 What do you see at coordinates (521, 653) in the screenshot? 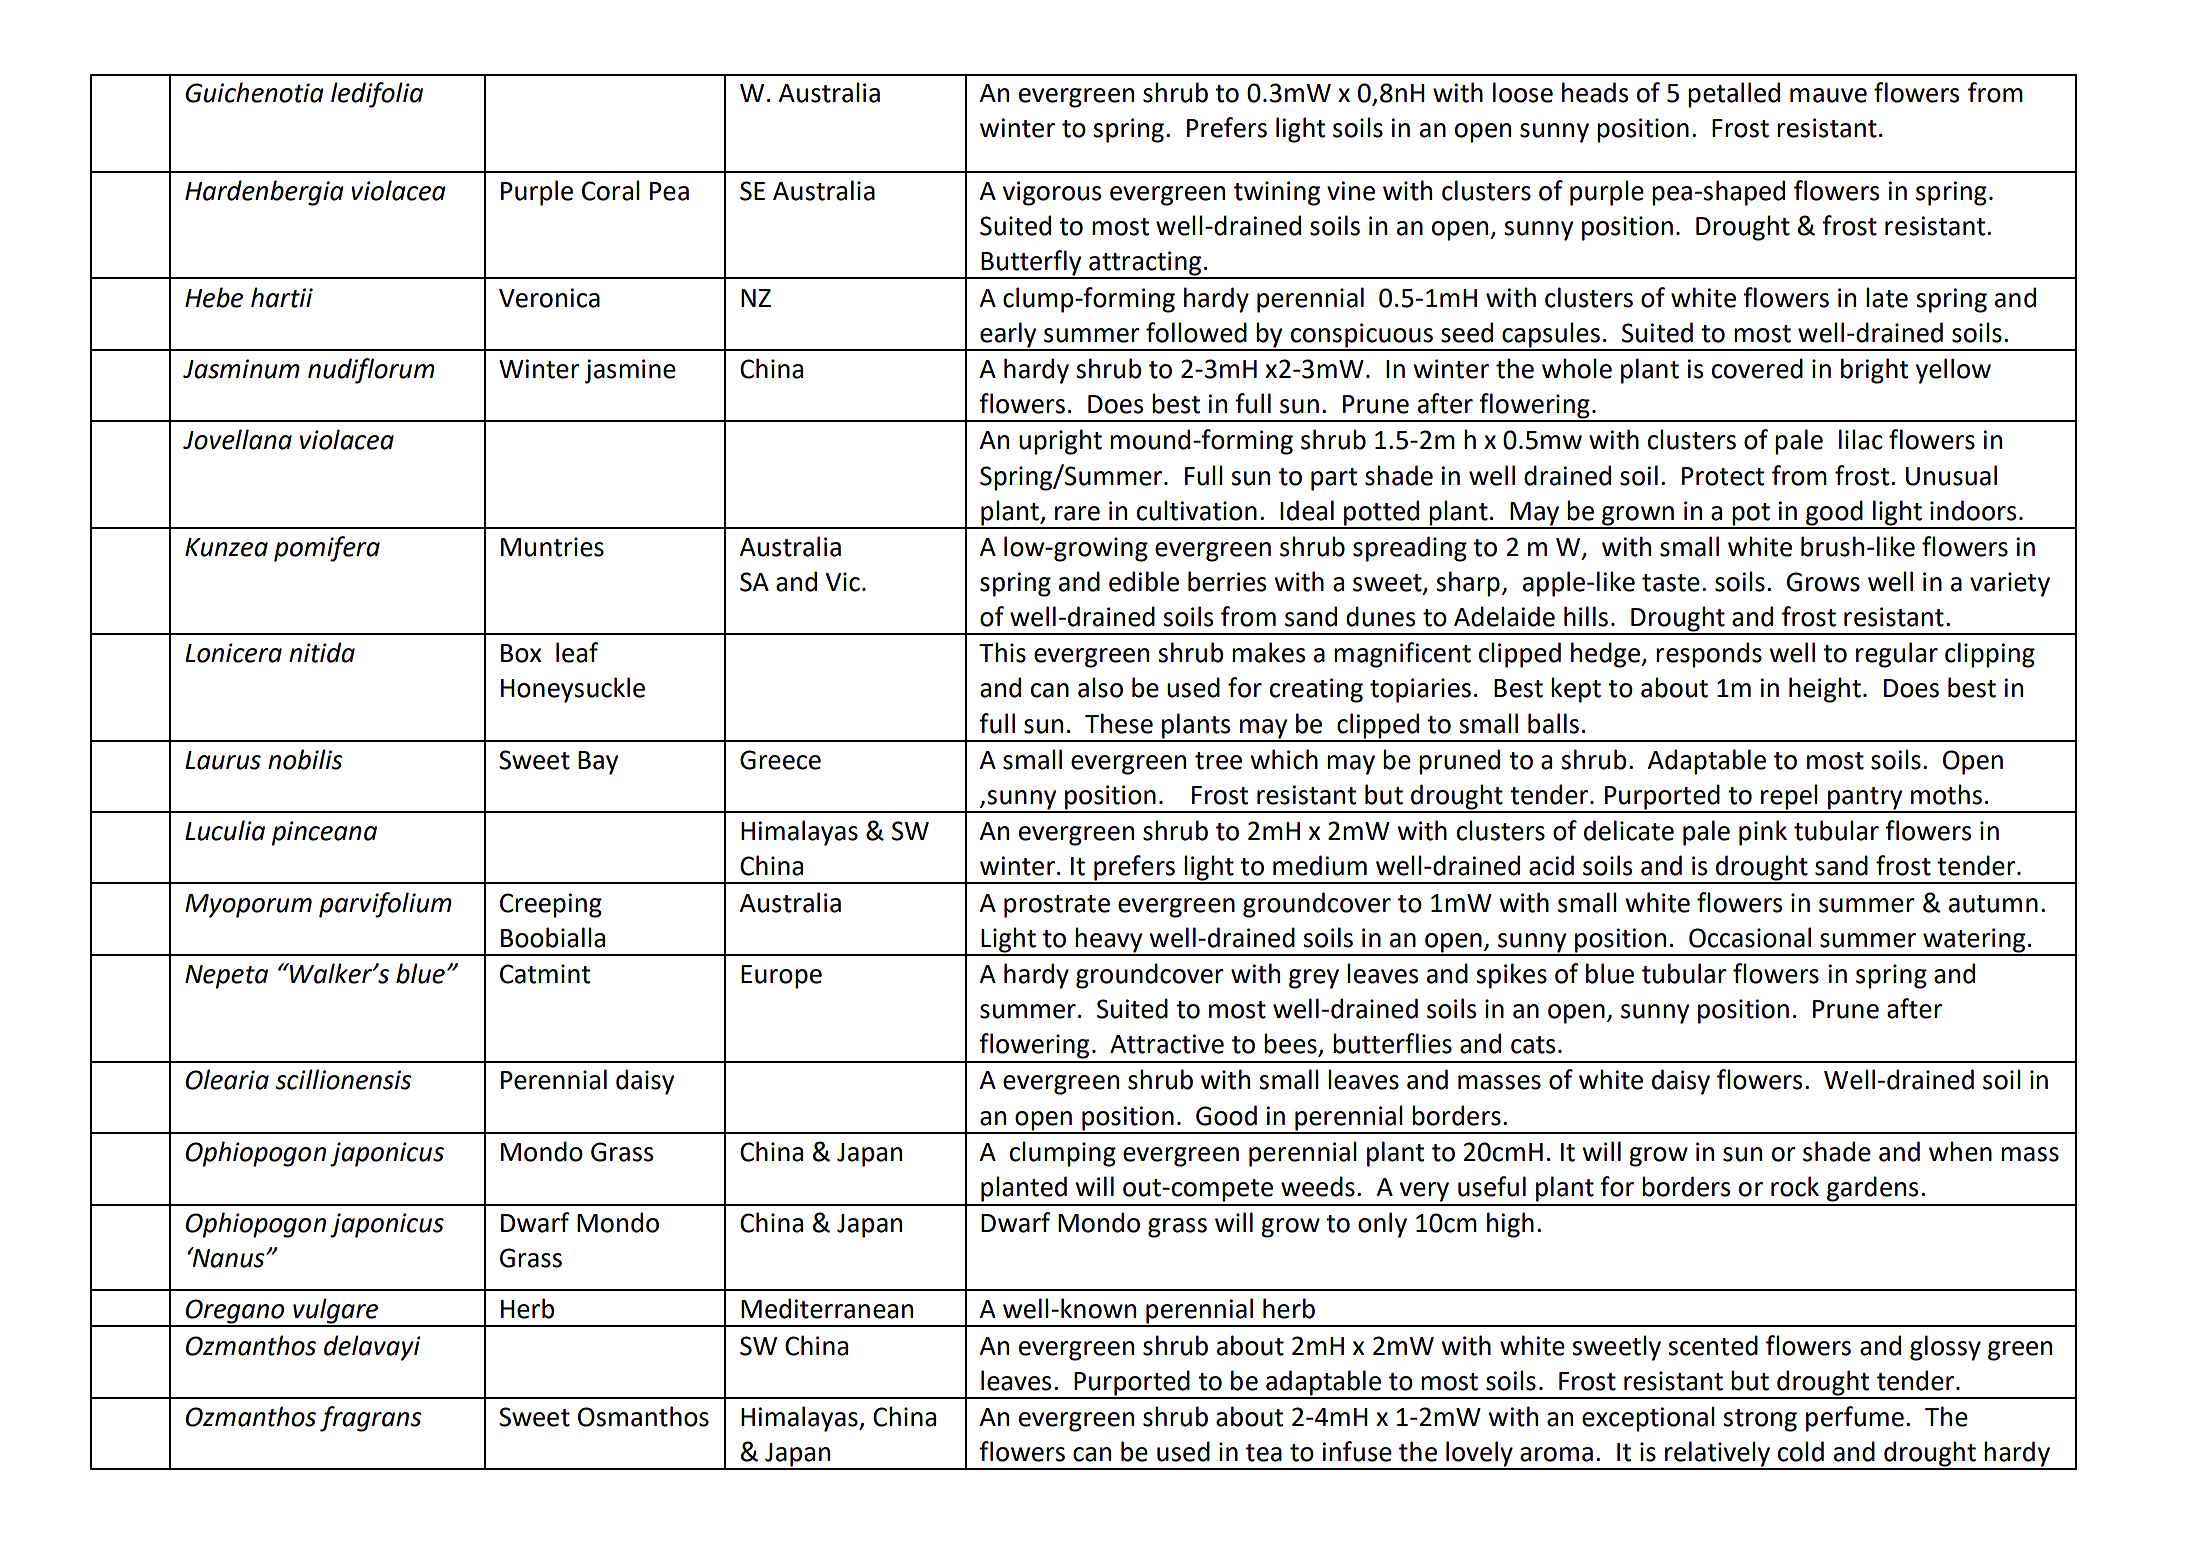
I see `Box` at bounding box center [521, 653].
